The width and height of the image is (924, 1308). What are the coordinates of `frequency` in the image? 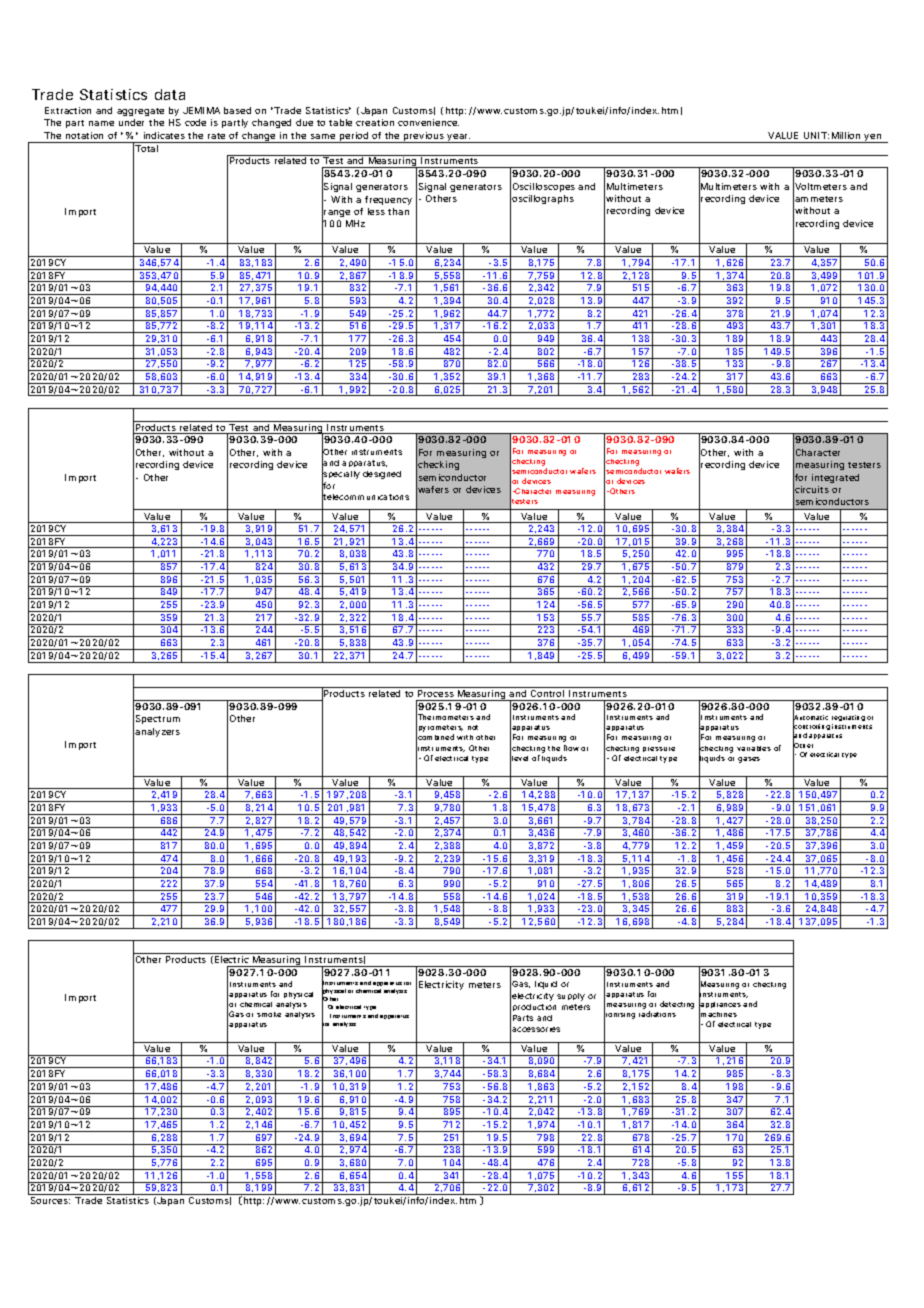 It's located at (388, 200).
